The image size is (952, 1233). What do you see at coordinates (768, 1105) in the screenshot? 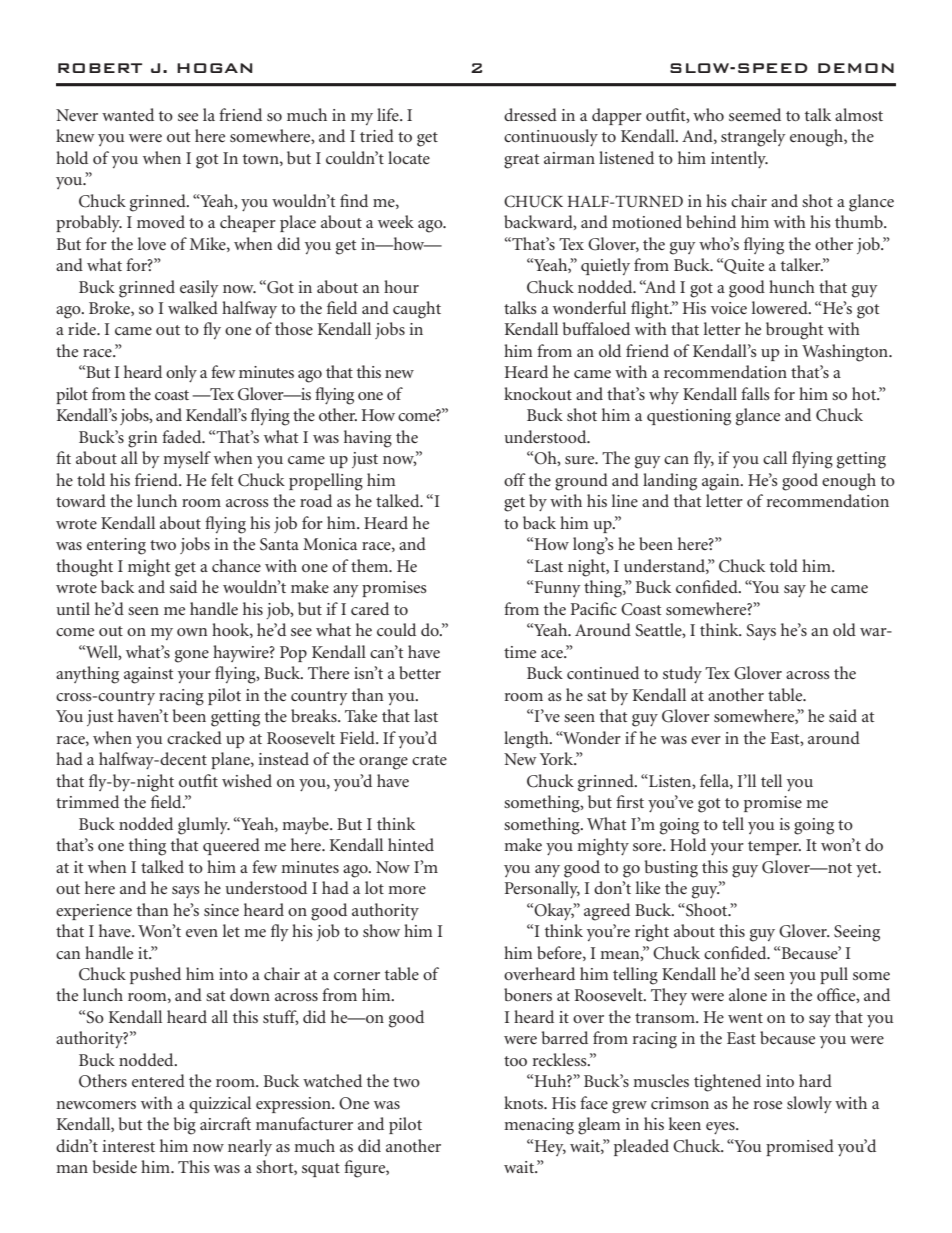
I see `rose` at bounding box center [768, 1105].
